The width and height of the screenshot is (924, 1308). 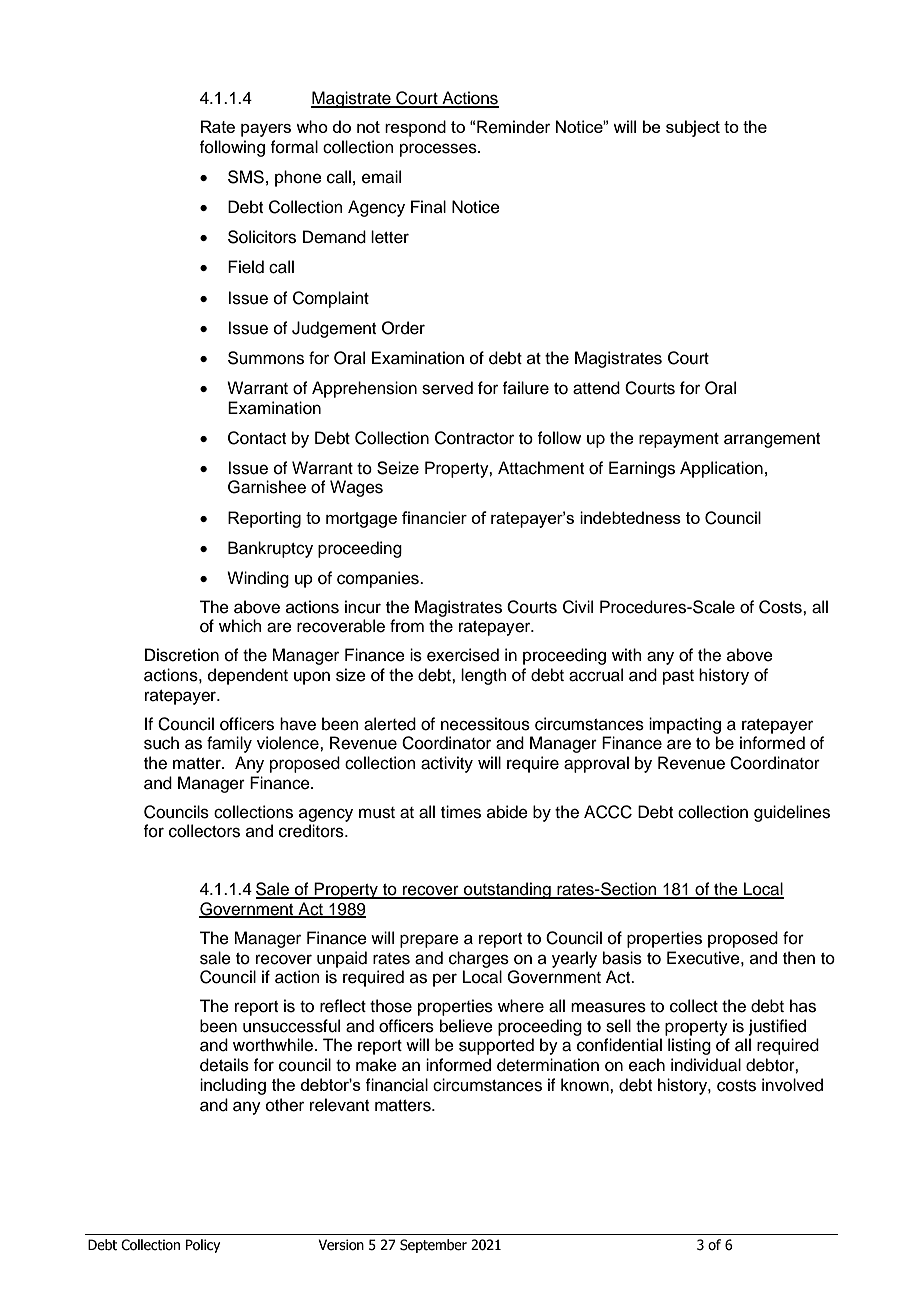 I want to click on processes, so click(x=439, y=150).
